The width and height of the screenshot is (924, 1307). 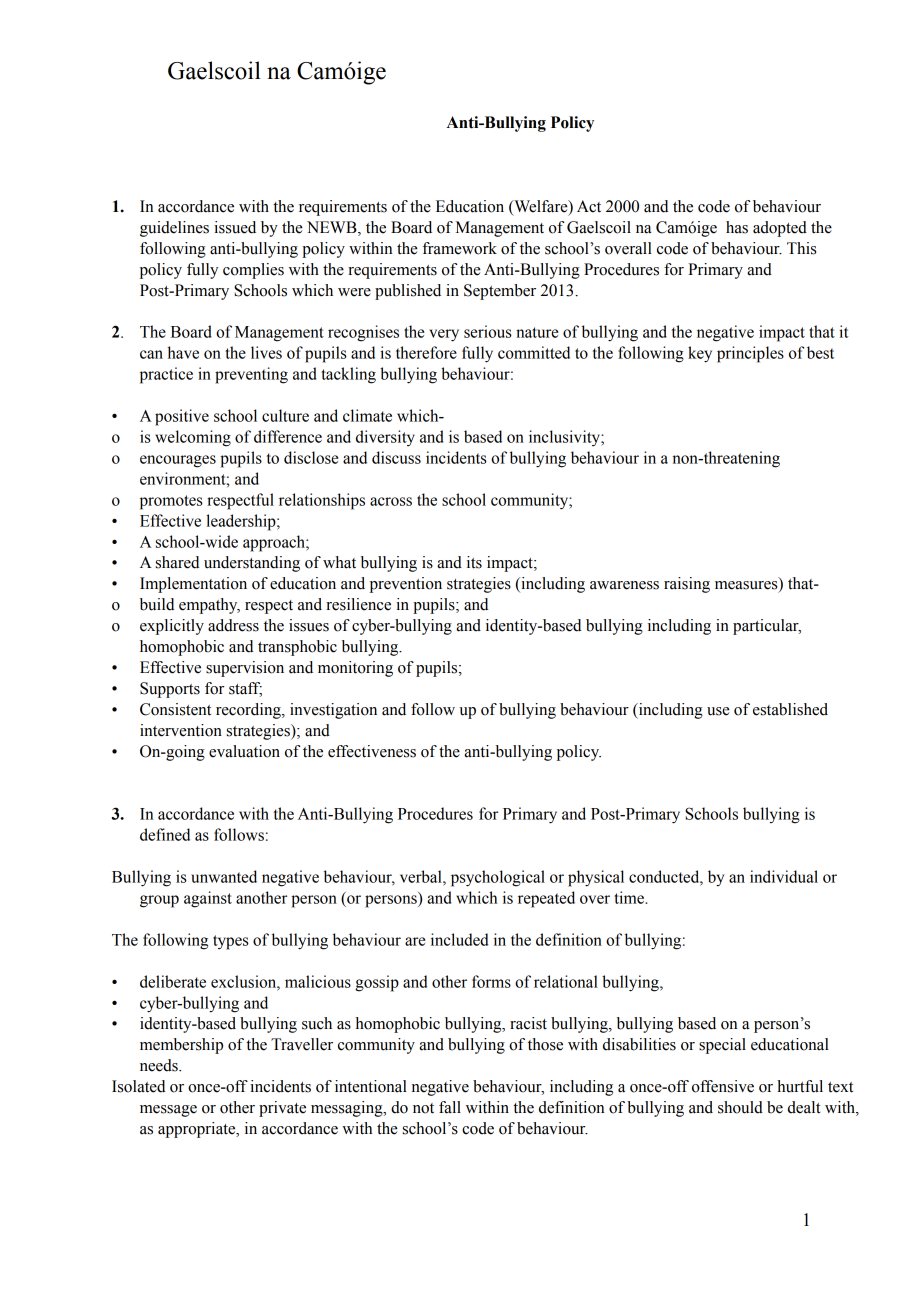 What do you see at coordinates (767, 627) in the screenshot?
I see `particular` at bounding box center [767, 627].
